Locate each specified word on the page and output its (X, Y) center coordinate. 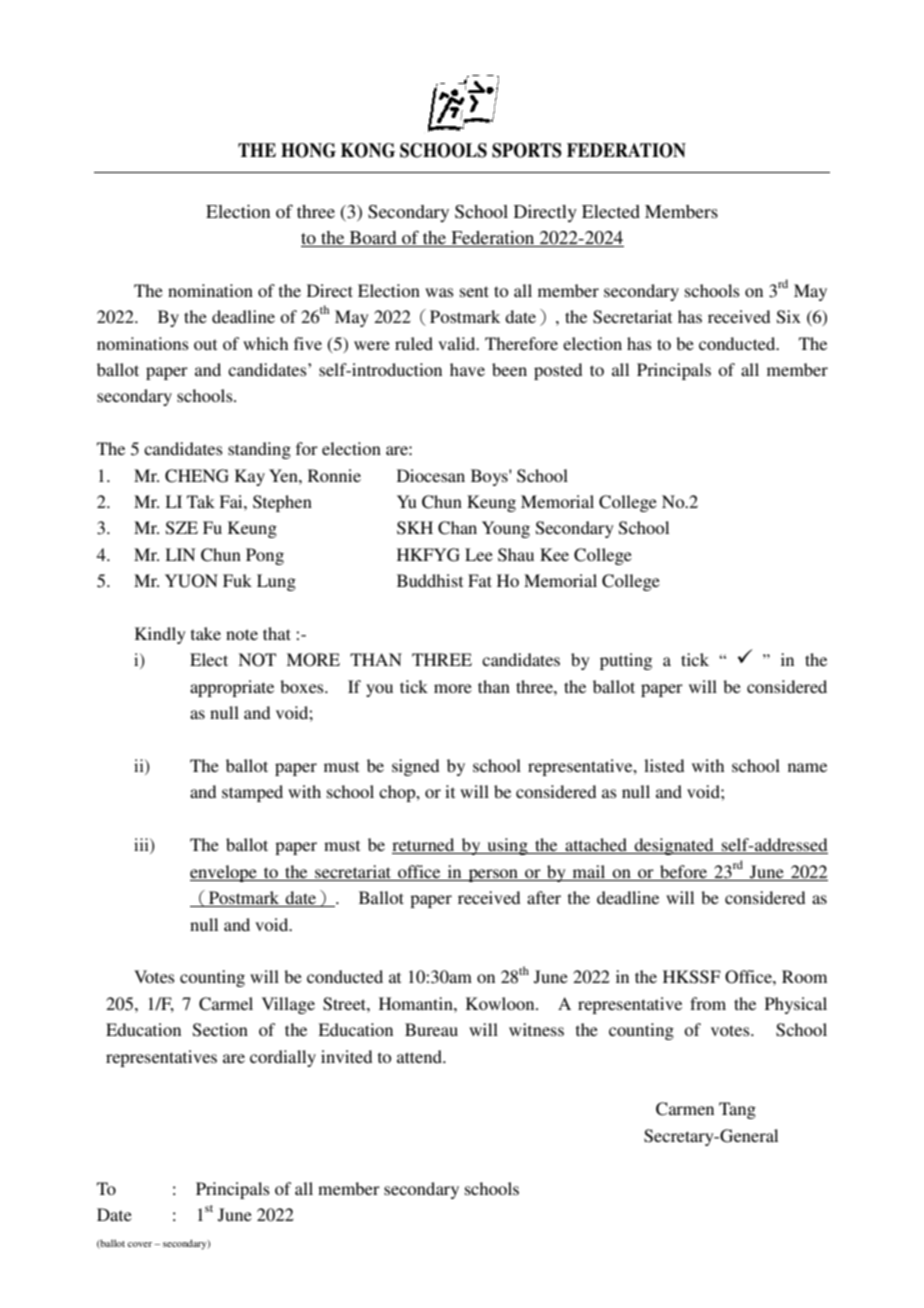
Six (789, 317)
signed (415, 767)
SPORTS (527, 150)
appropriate (232, 688)
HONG (308, 150)
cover (140, 1244)
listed (664, 765)
